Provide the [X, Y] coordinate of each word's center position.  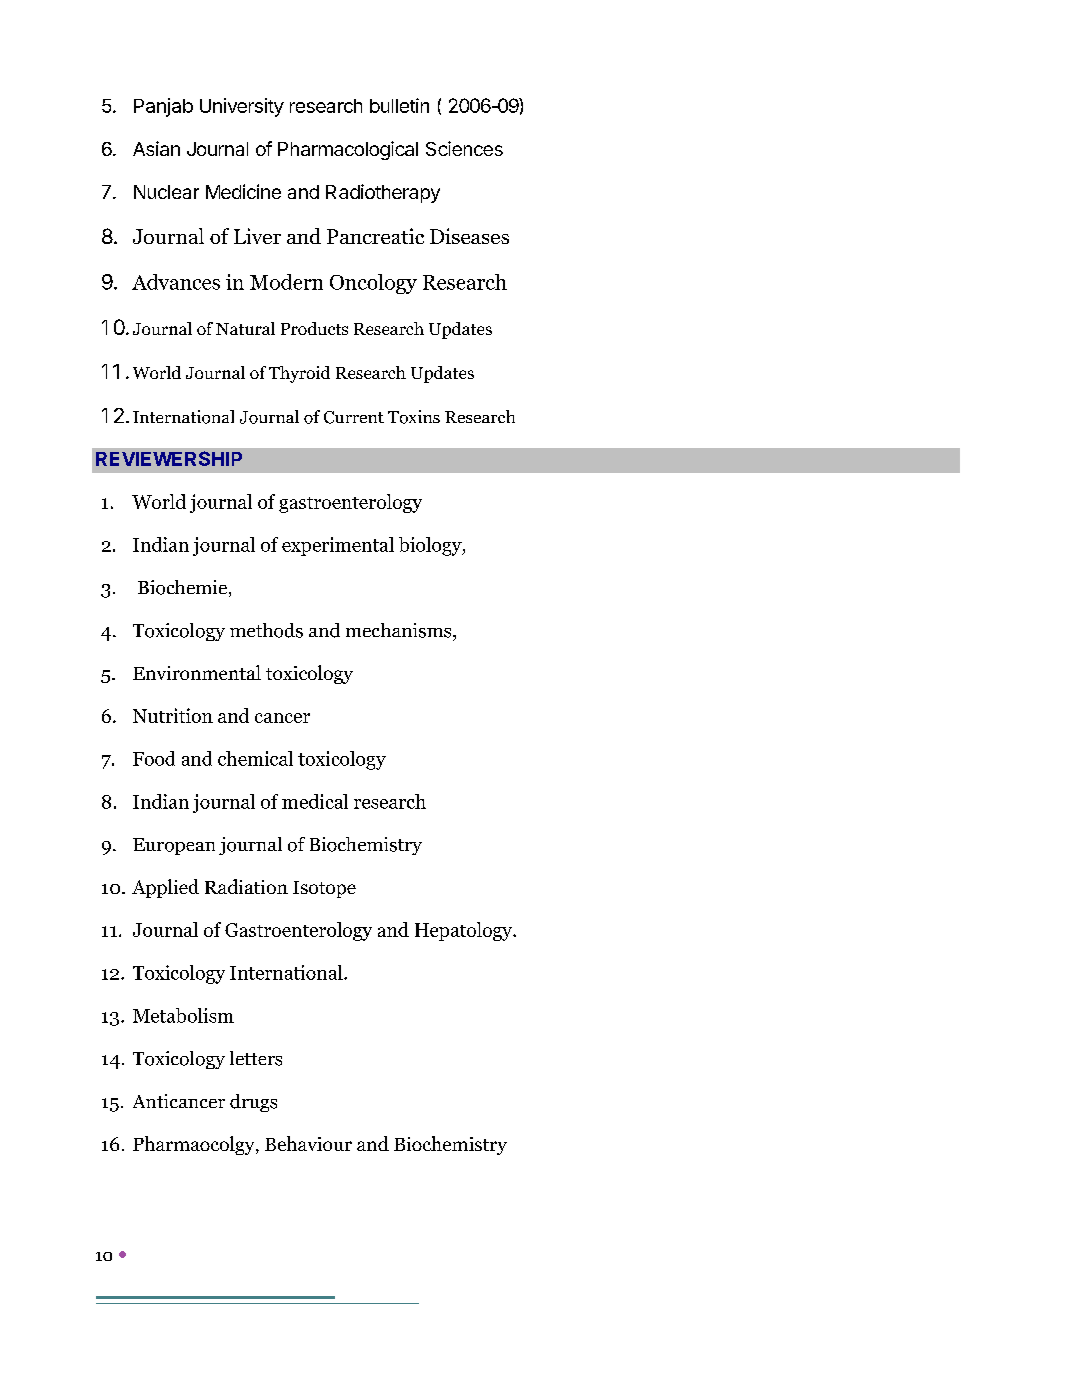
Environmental [197, 672]
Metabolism [183, 1015]
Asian [156, 148]
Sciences [464, 148]
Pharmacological [348, 150]
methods [266, 630]
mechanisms [400, 630]
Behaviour [308, 1143]
